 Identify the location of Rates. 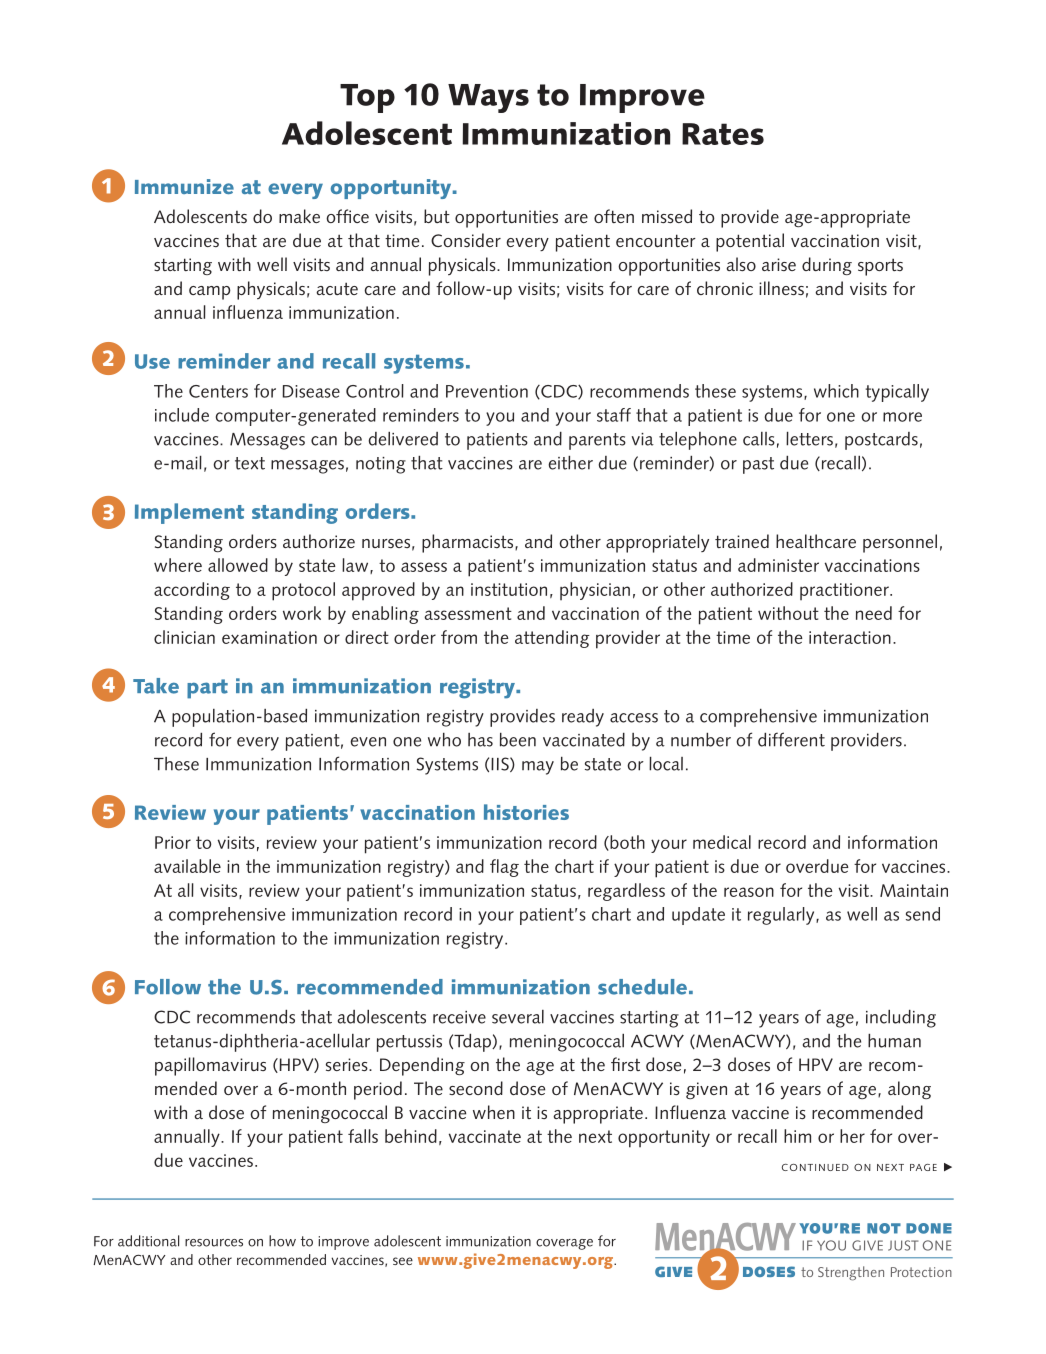
(723, 134).
